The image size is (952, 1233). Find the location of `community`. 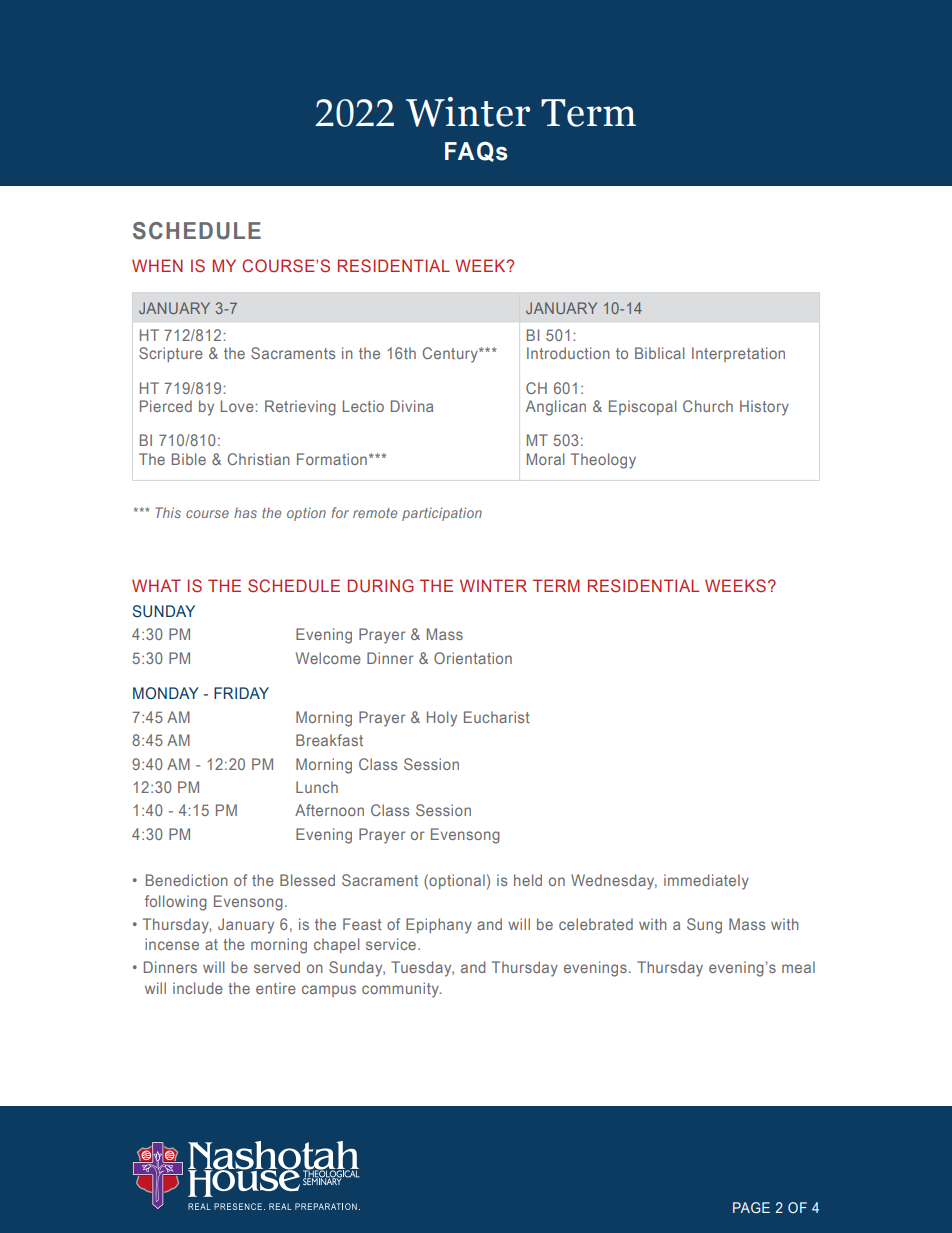

community is located at coordinates (401, 990).
